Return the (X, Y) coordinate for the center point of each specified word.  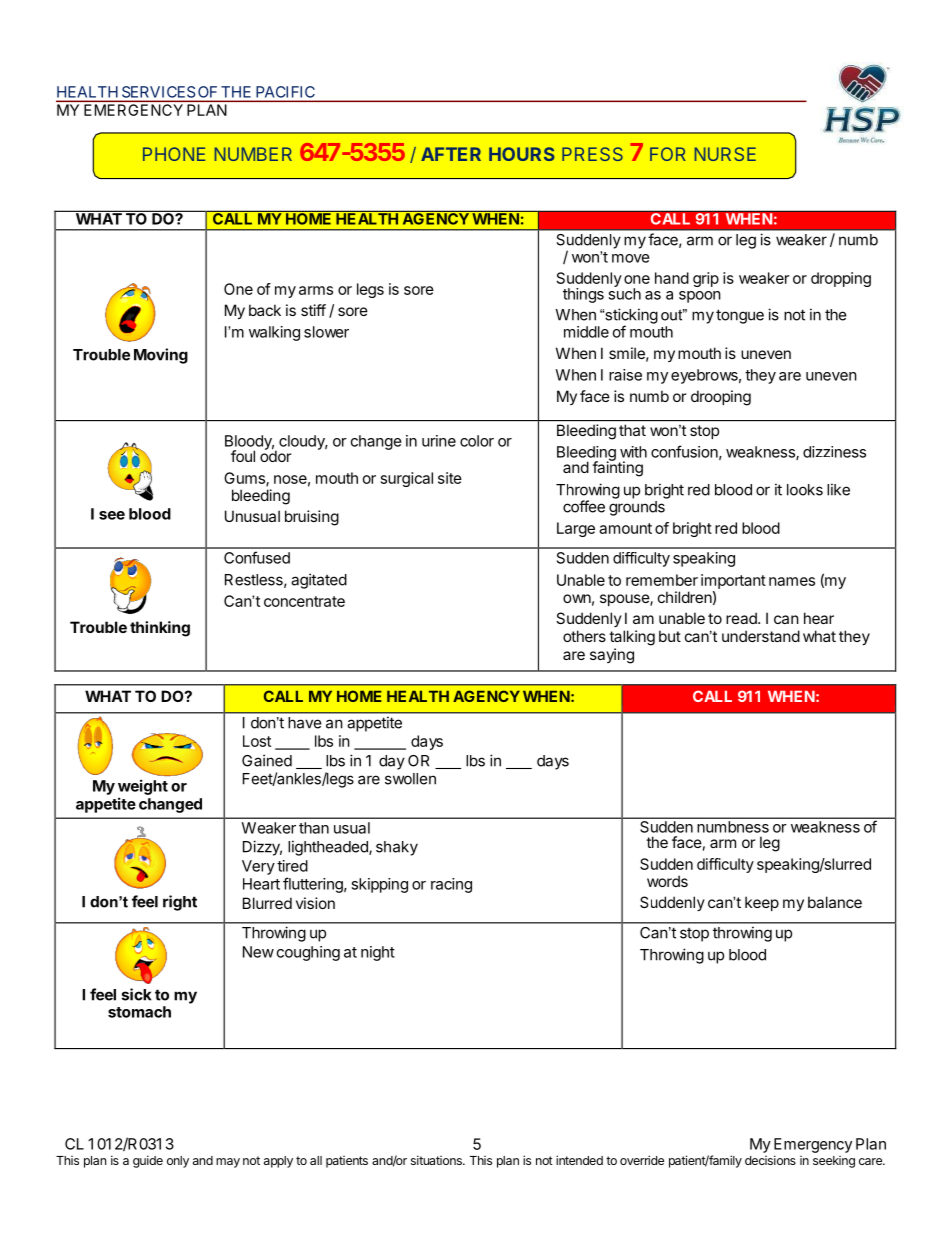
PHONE (174, 154)
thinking (160, 629)
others (584, 636)
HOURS (521, 154)
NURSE (725, 154)
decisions (770, 1160)
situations (437, 1160)
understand (761, 636)
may (228, 1163)
